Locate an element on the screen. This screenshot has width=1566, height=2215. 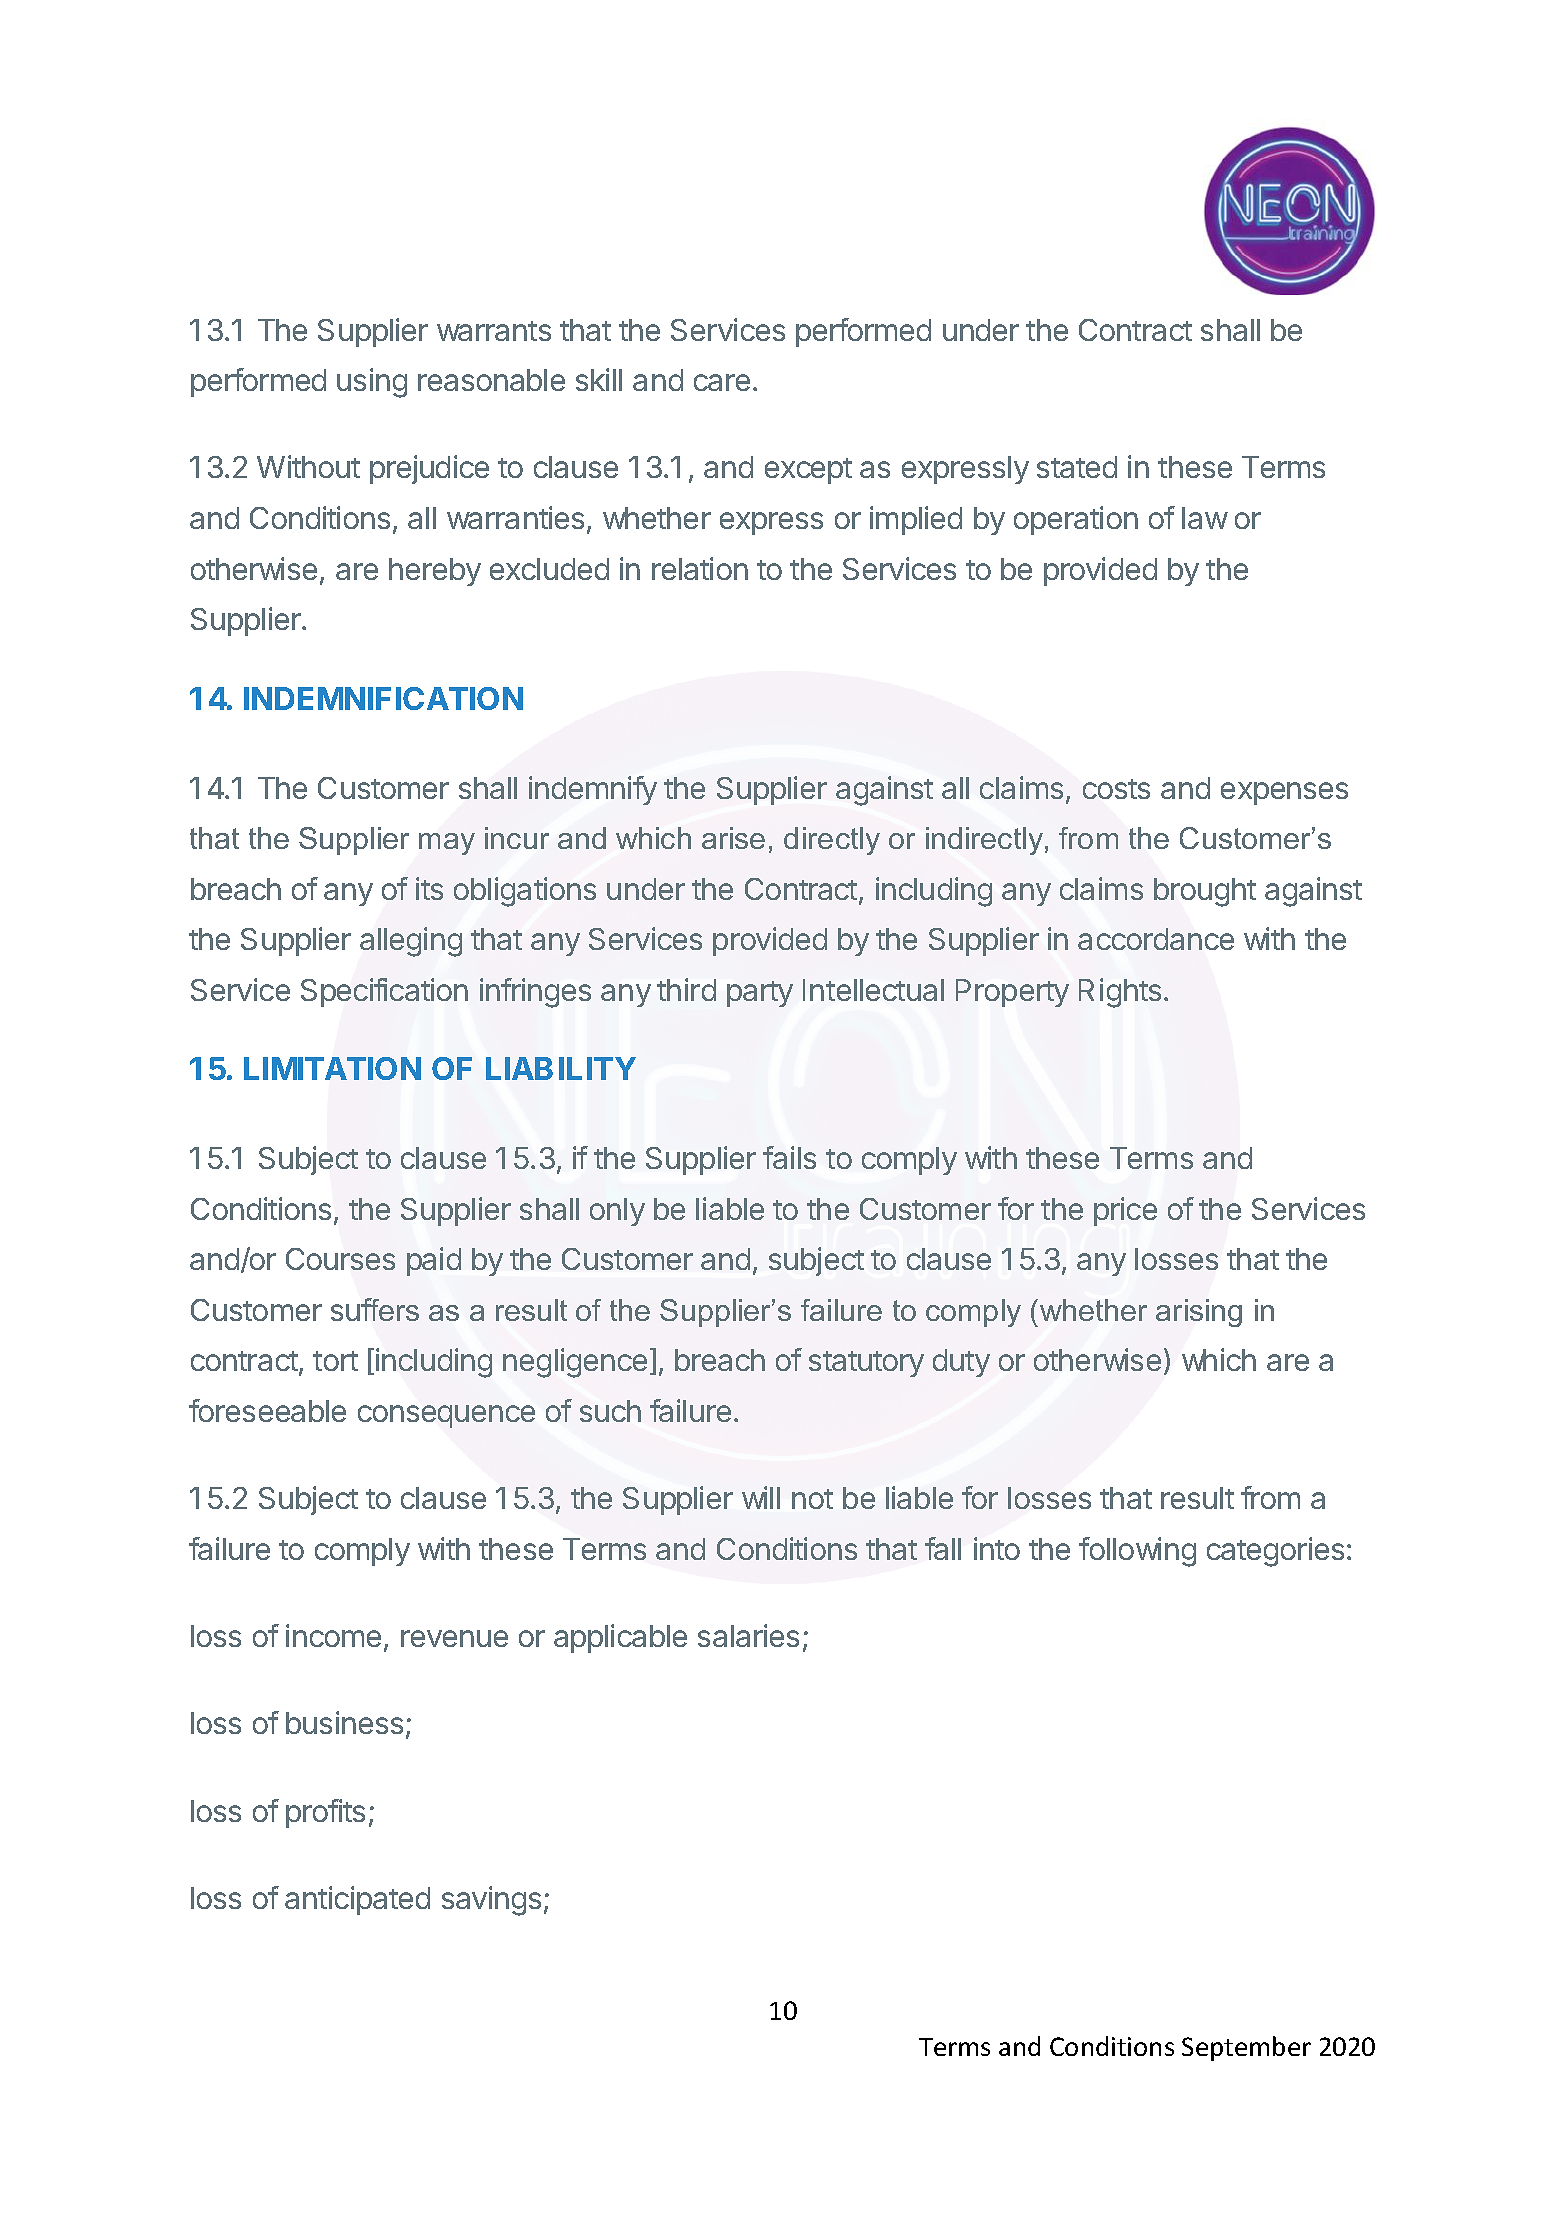
savings is located at coordinates (491, 1901).
